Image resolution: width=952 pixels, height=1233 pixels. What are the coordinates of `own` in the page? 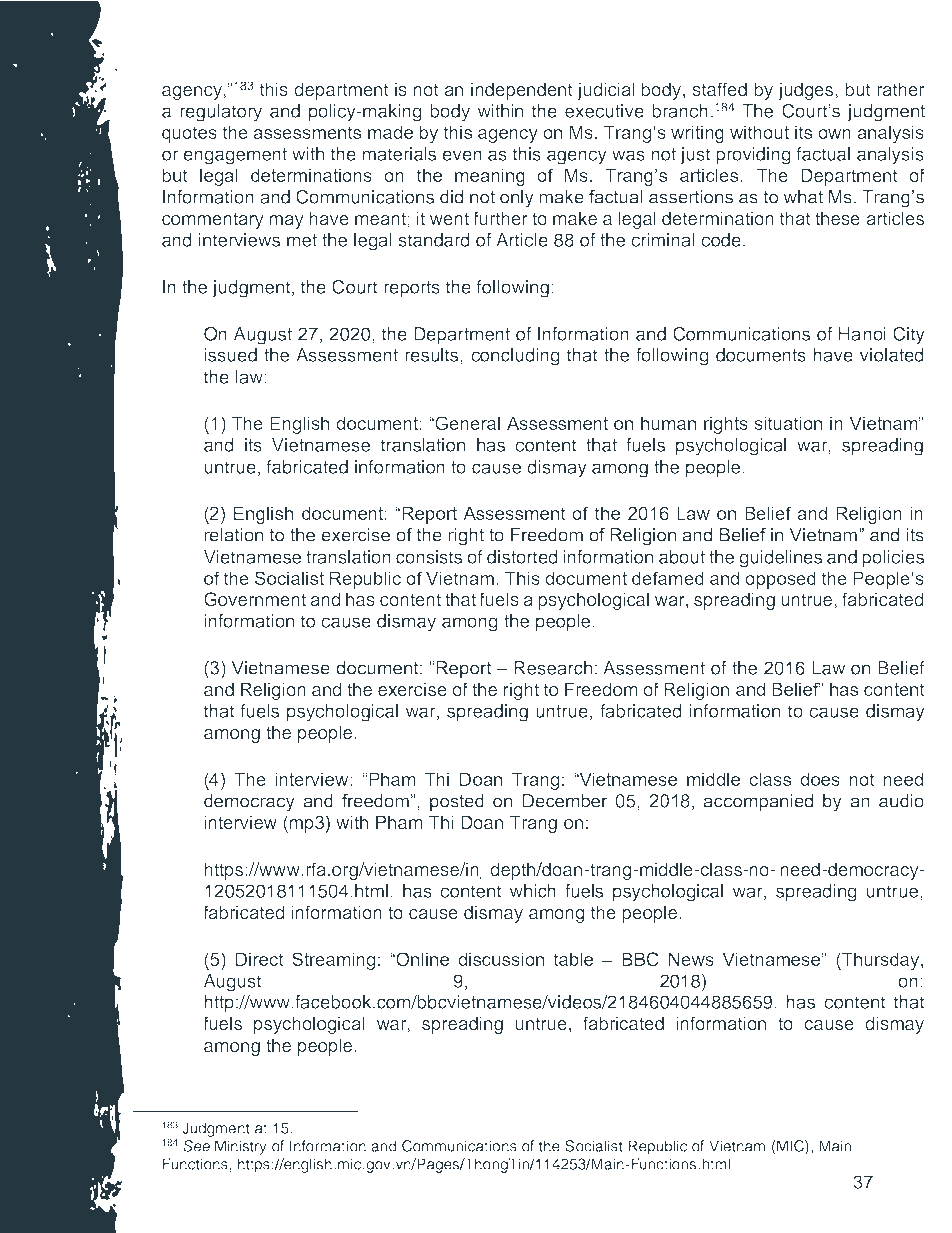 It's located at (834, 134).
